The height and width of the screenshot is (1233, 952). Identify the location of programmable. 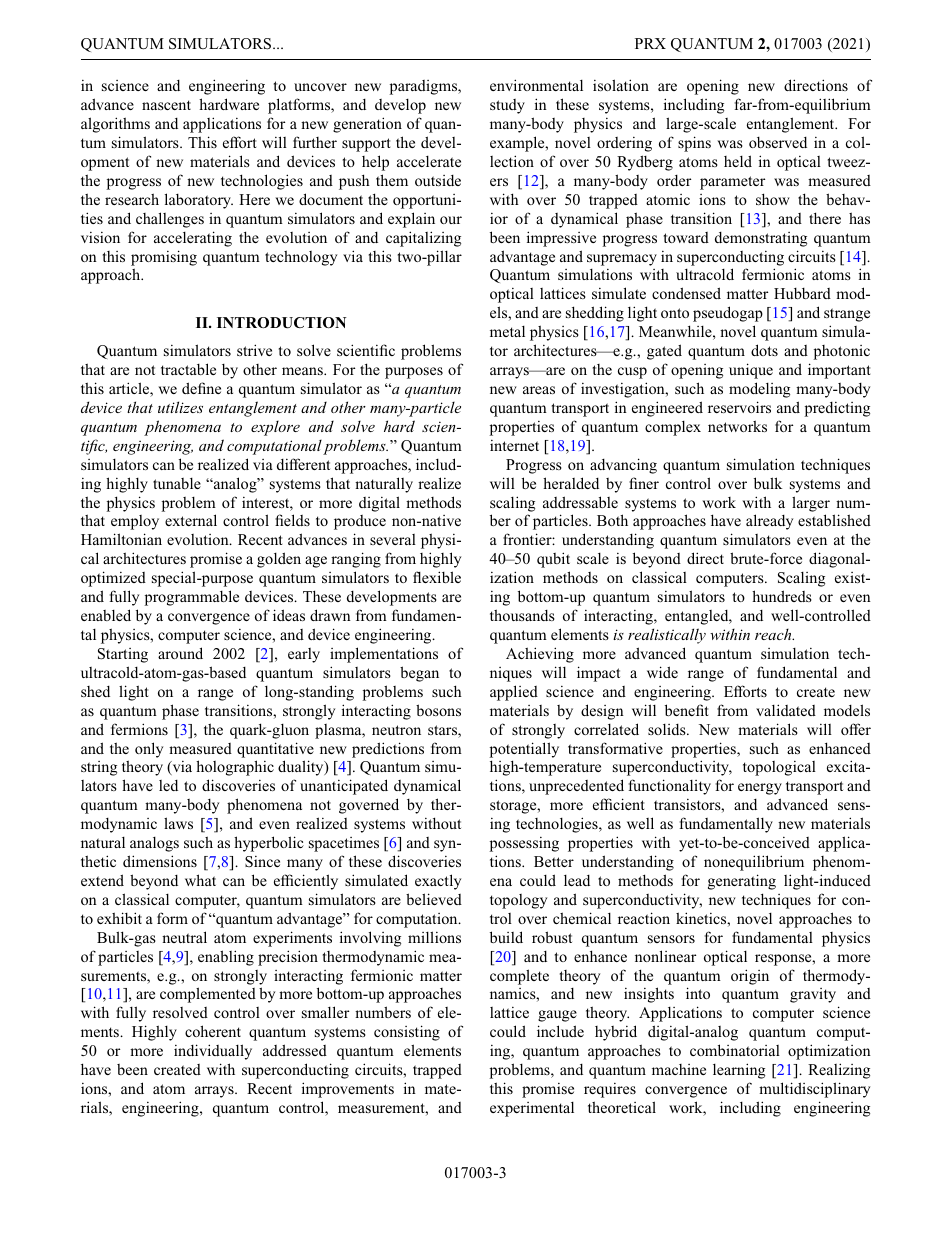
(191, 598).
